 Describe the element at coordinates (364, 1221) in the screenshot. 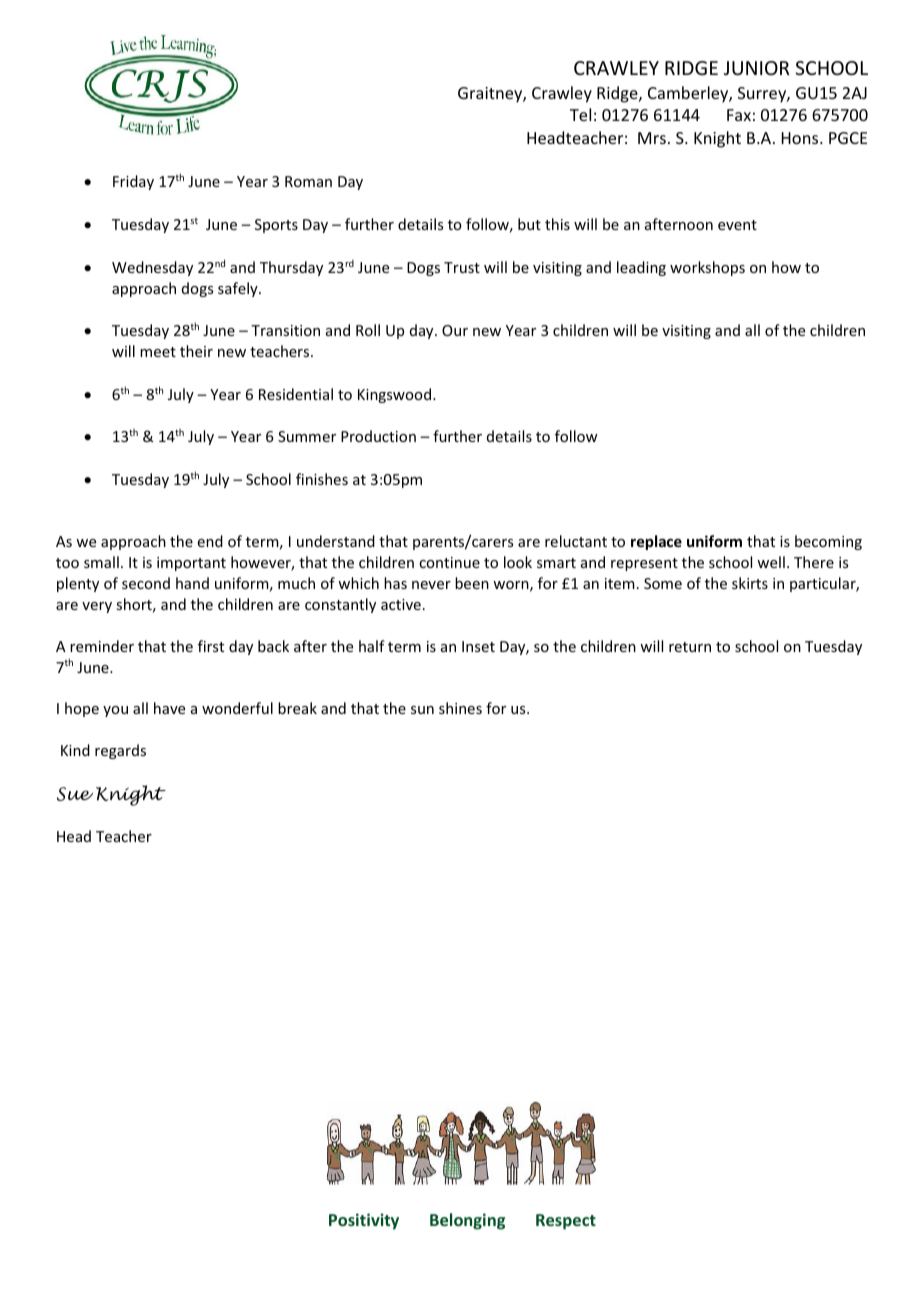

I see `Positivity` at that location.
